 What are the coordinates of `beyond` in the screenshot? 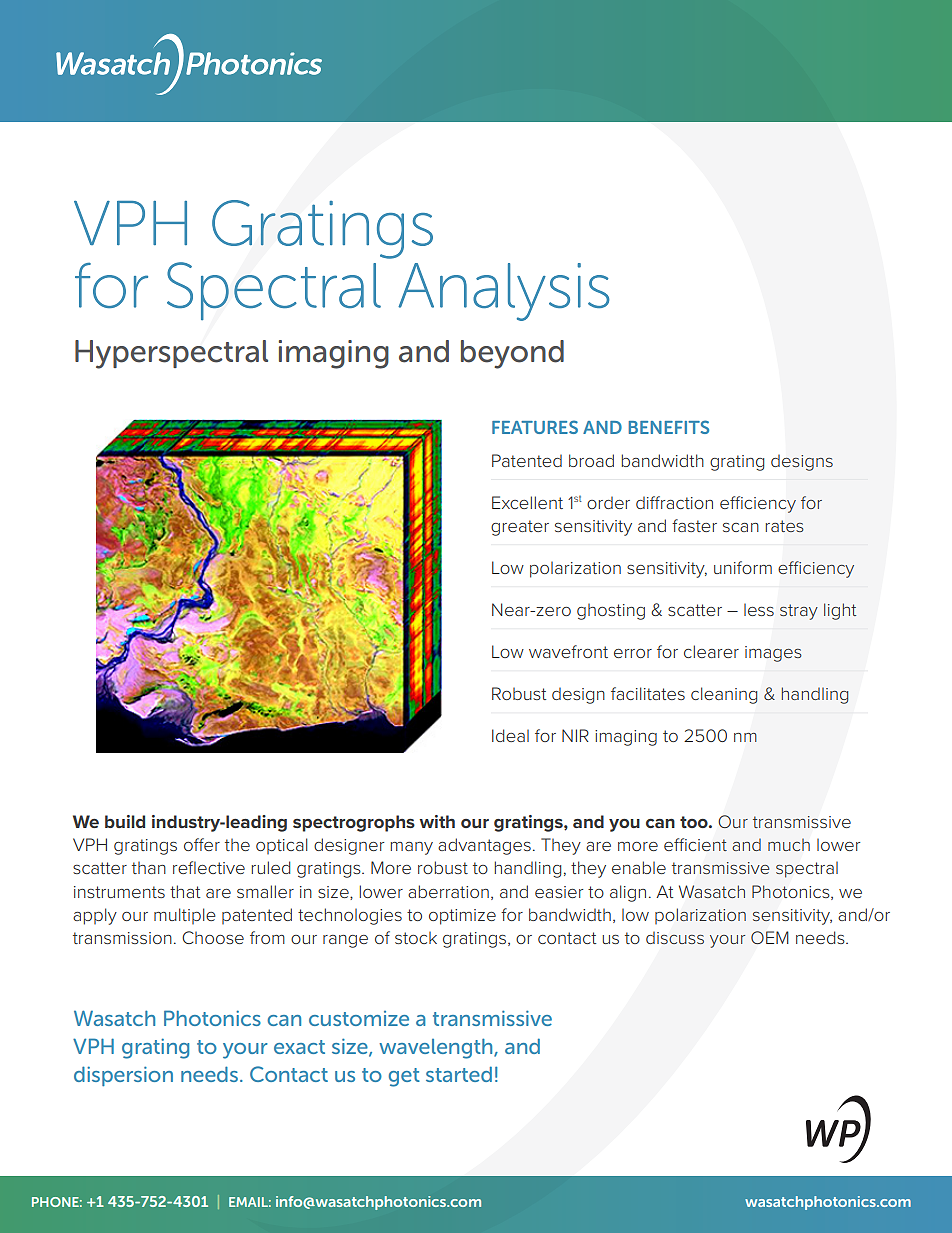 It's located at (512, 354).
